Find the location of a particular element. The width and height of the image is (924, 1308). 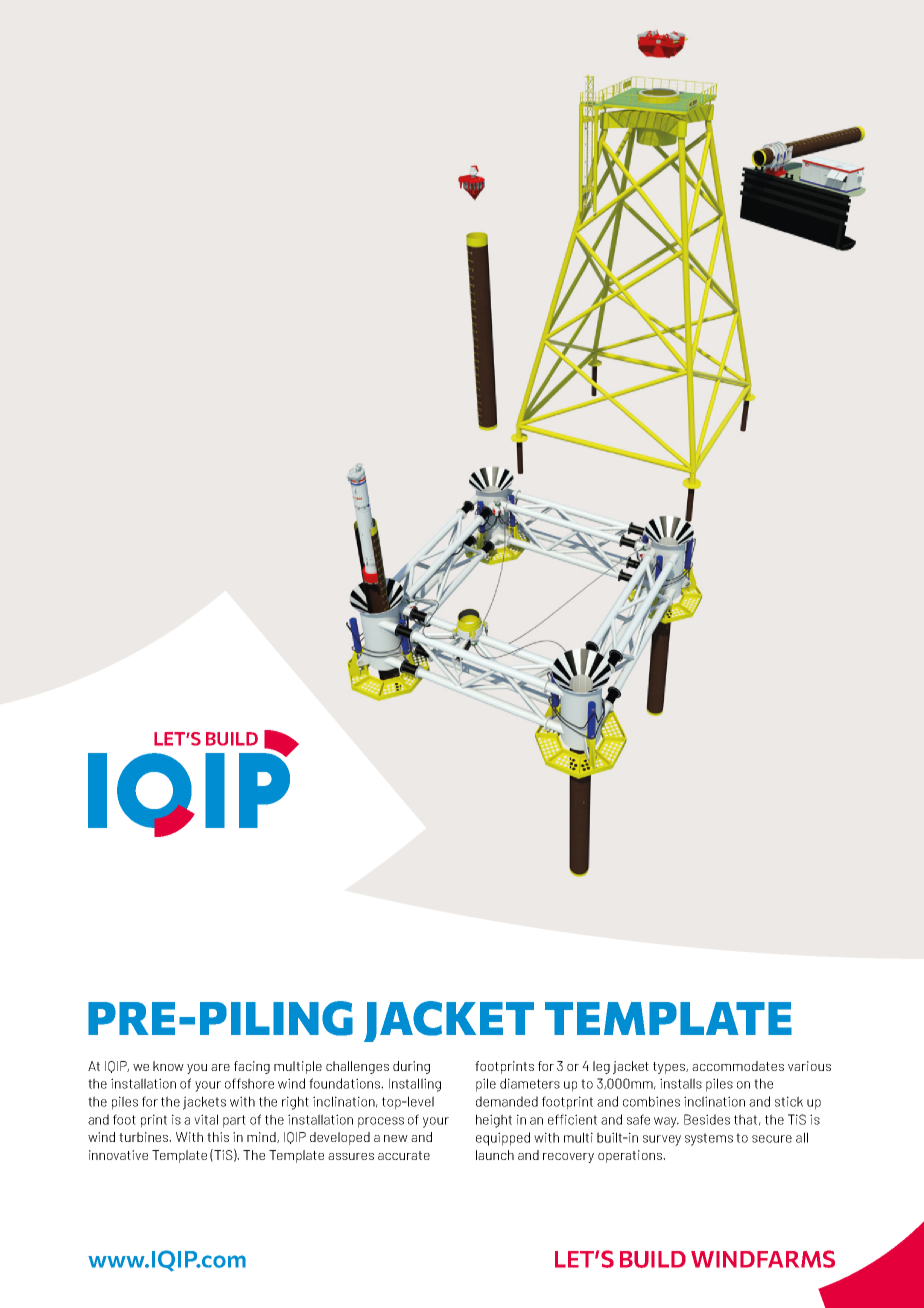

vital is located at coordinates (206, 1119).
